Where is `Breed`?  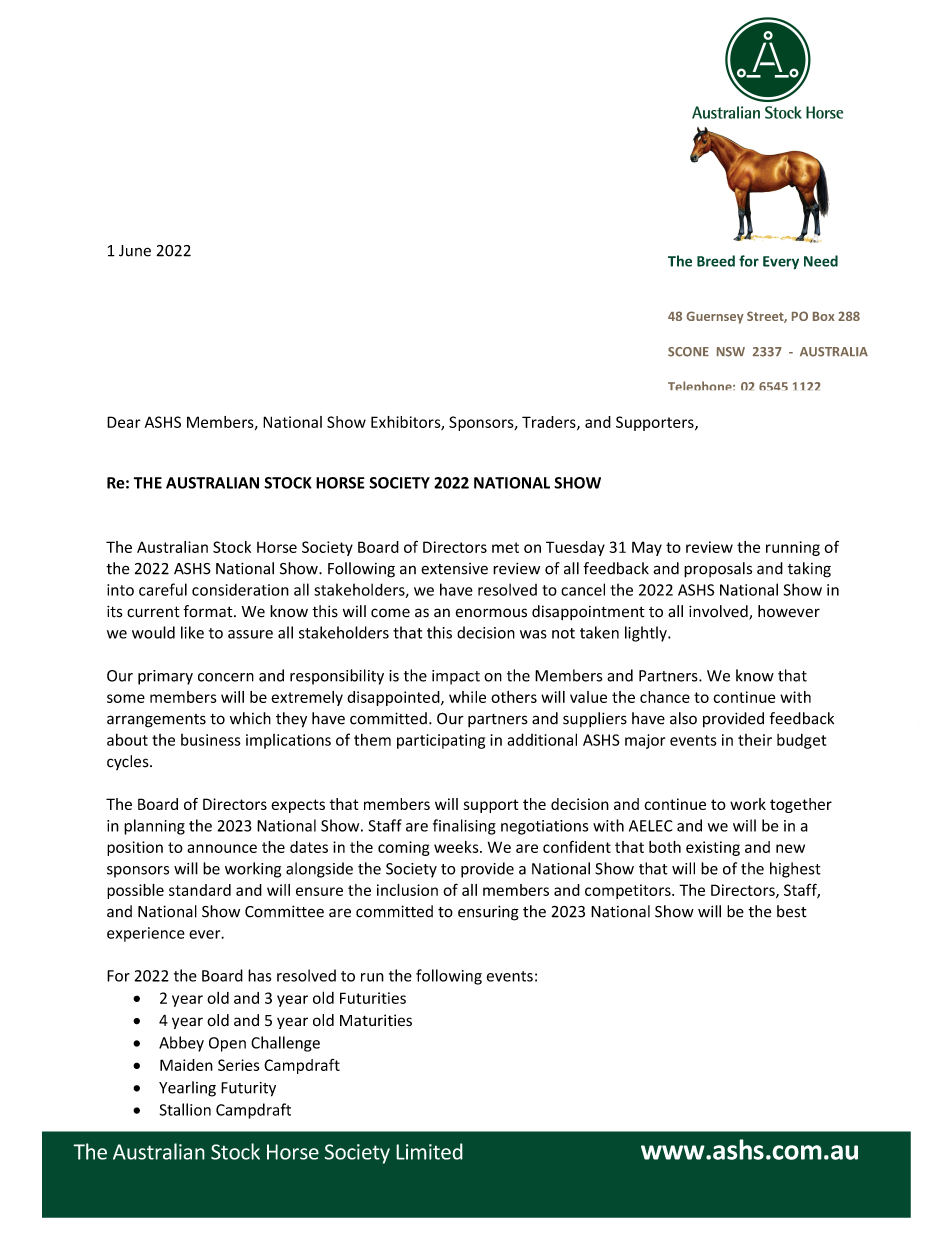 Breed is located at coordinates (716, 261).
